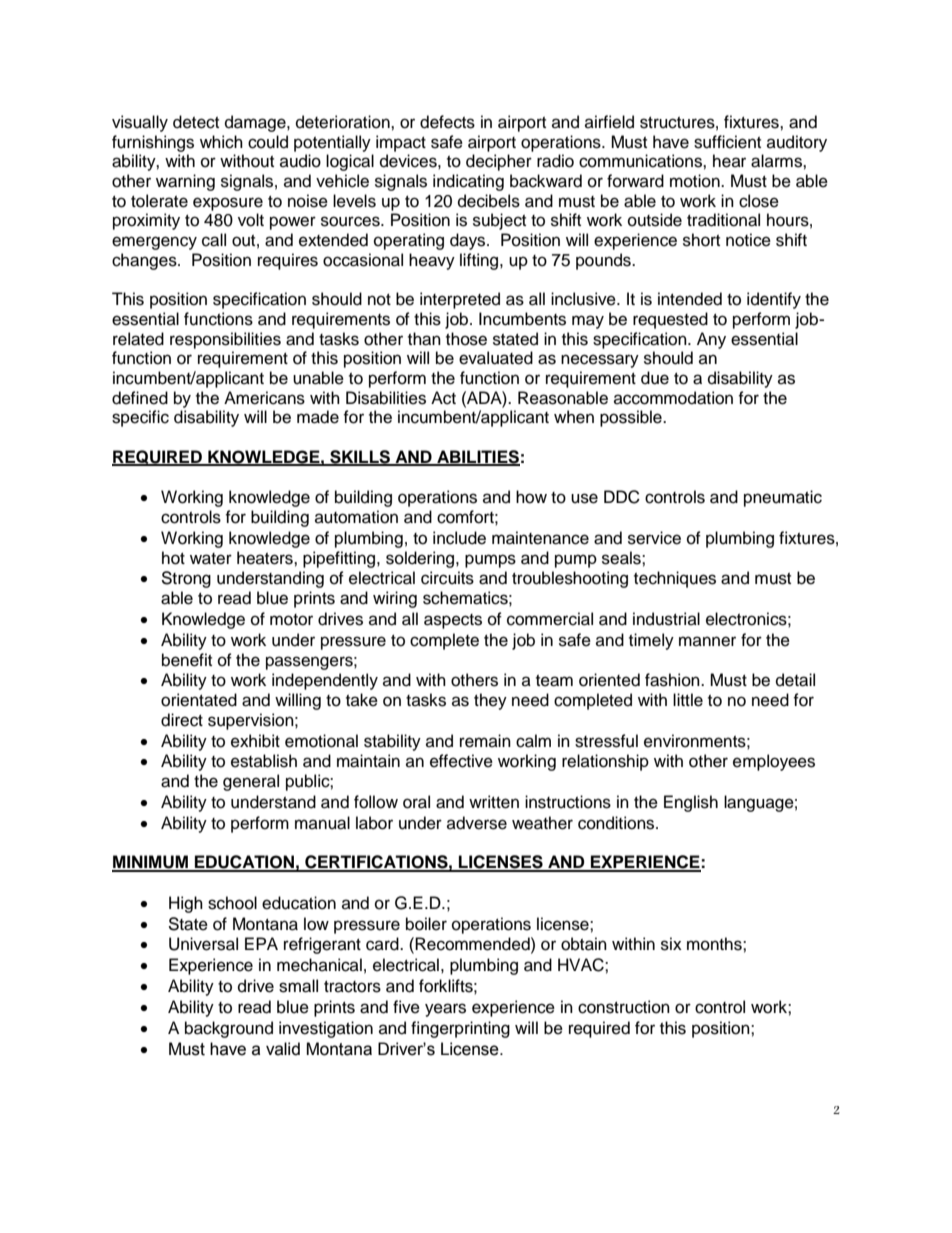  I want to click on Any, so click(711, 340).
